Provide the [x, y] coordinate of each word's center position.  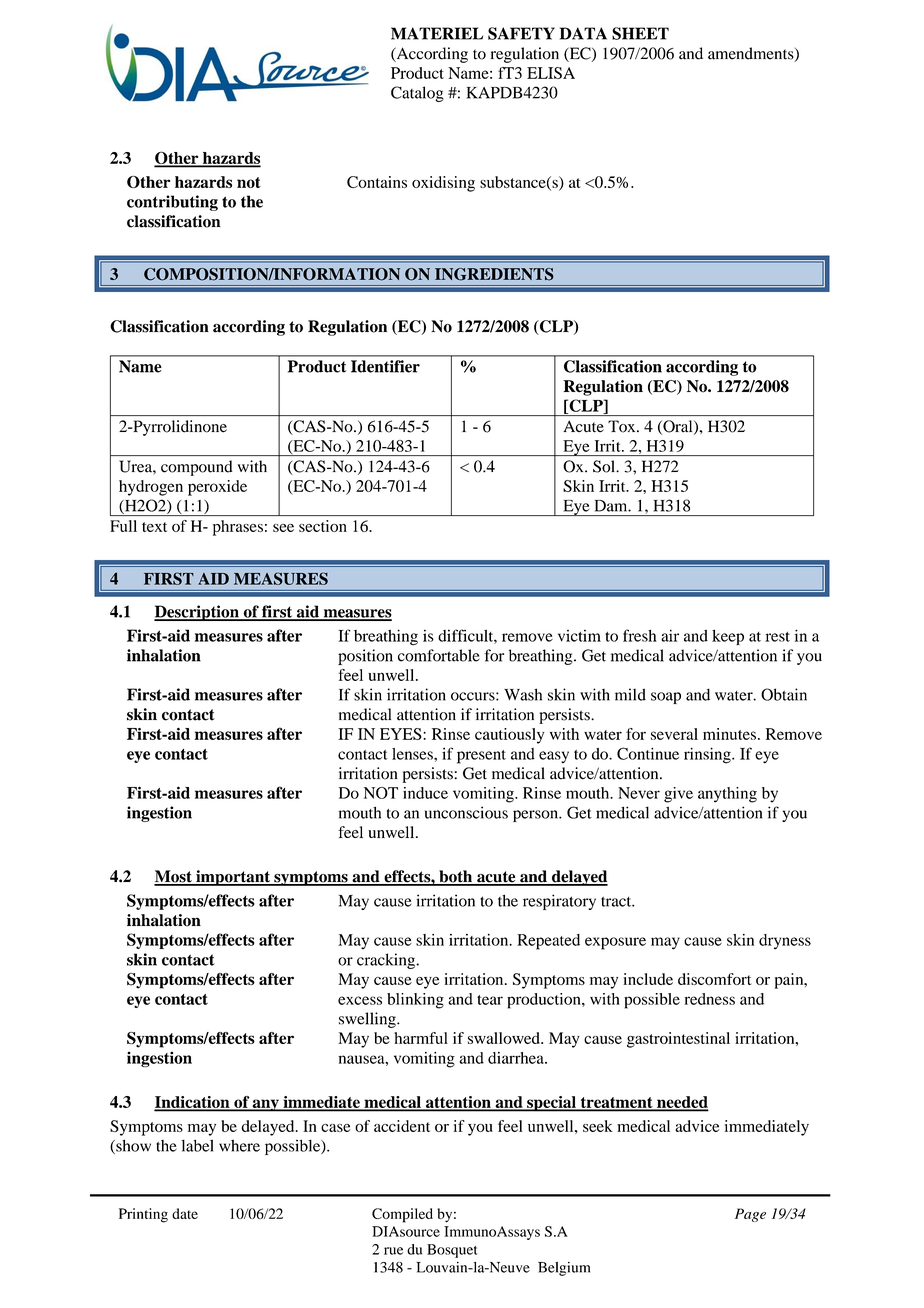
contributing [172, 203]
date [185, 1213]
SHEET [640, 33]
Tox [623, 426]
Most [174, 877]
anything [727, 795]
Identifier [385, 366]
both [456, 877]
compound [196, 468]
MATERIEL [437, 33]
